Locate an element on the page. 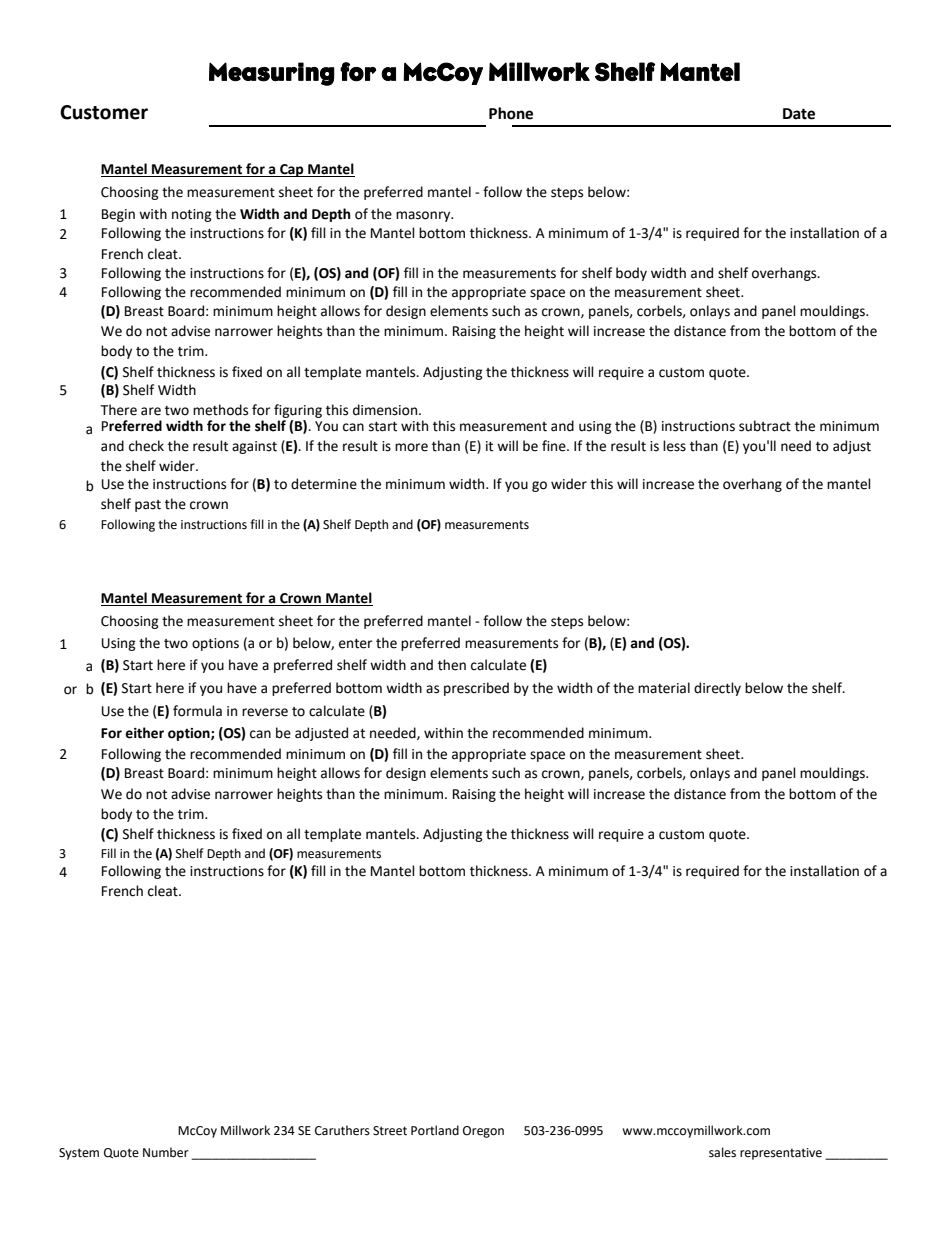  Number is located at coordinates (166, 1152).
